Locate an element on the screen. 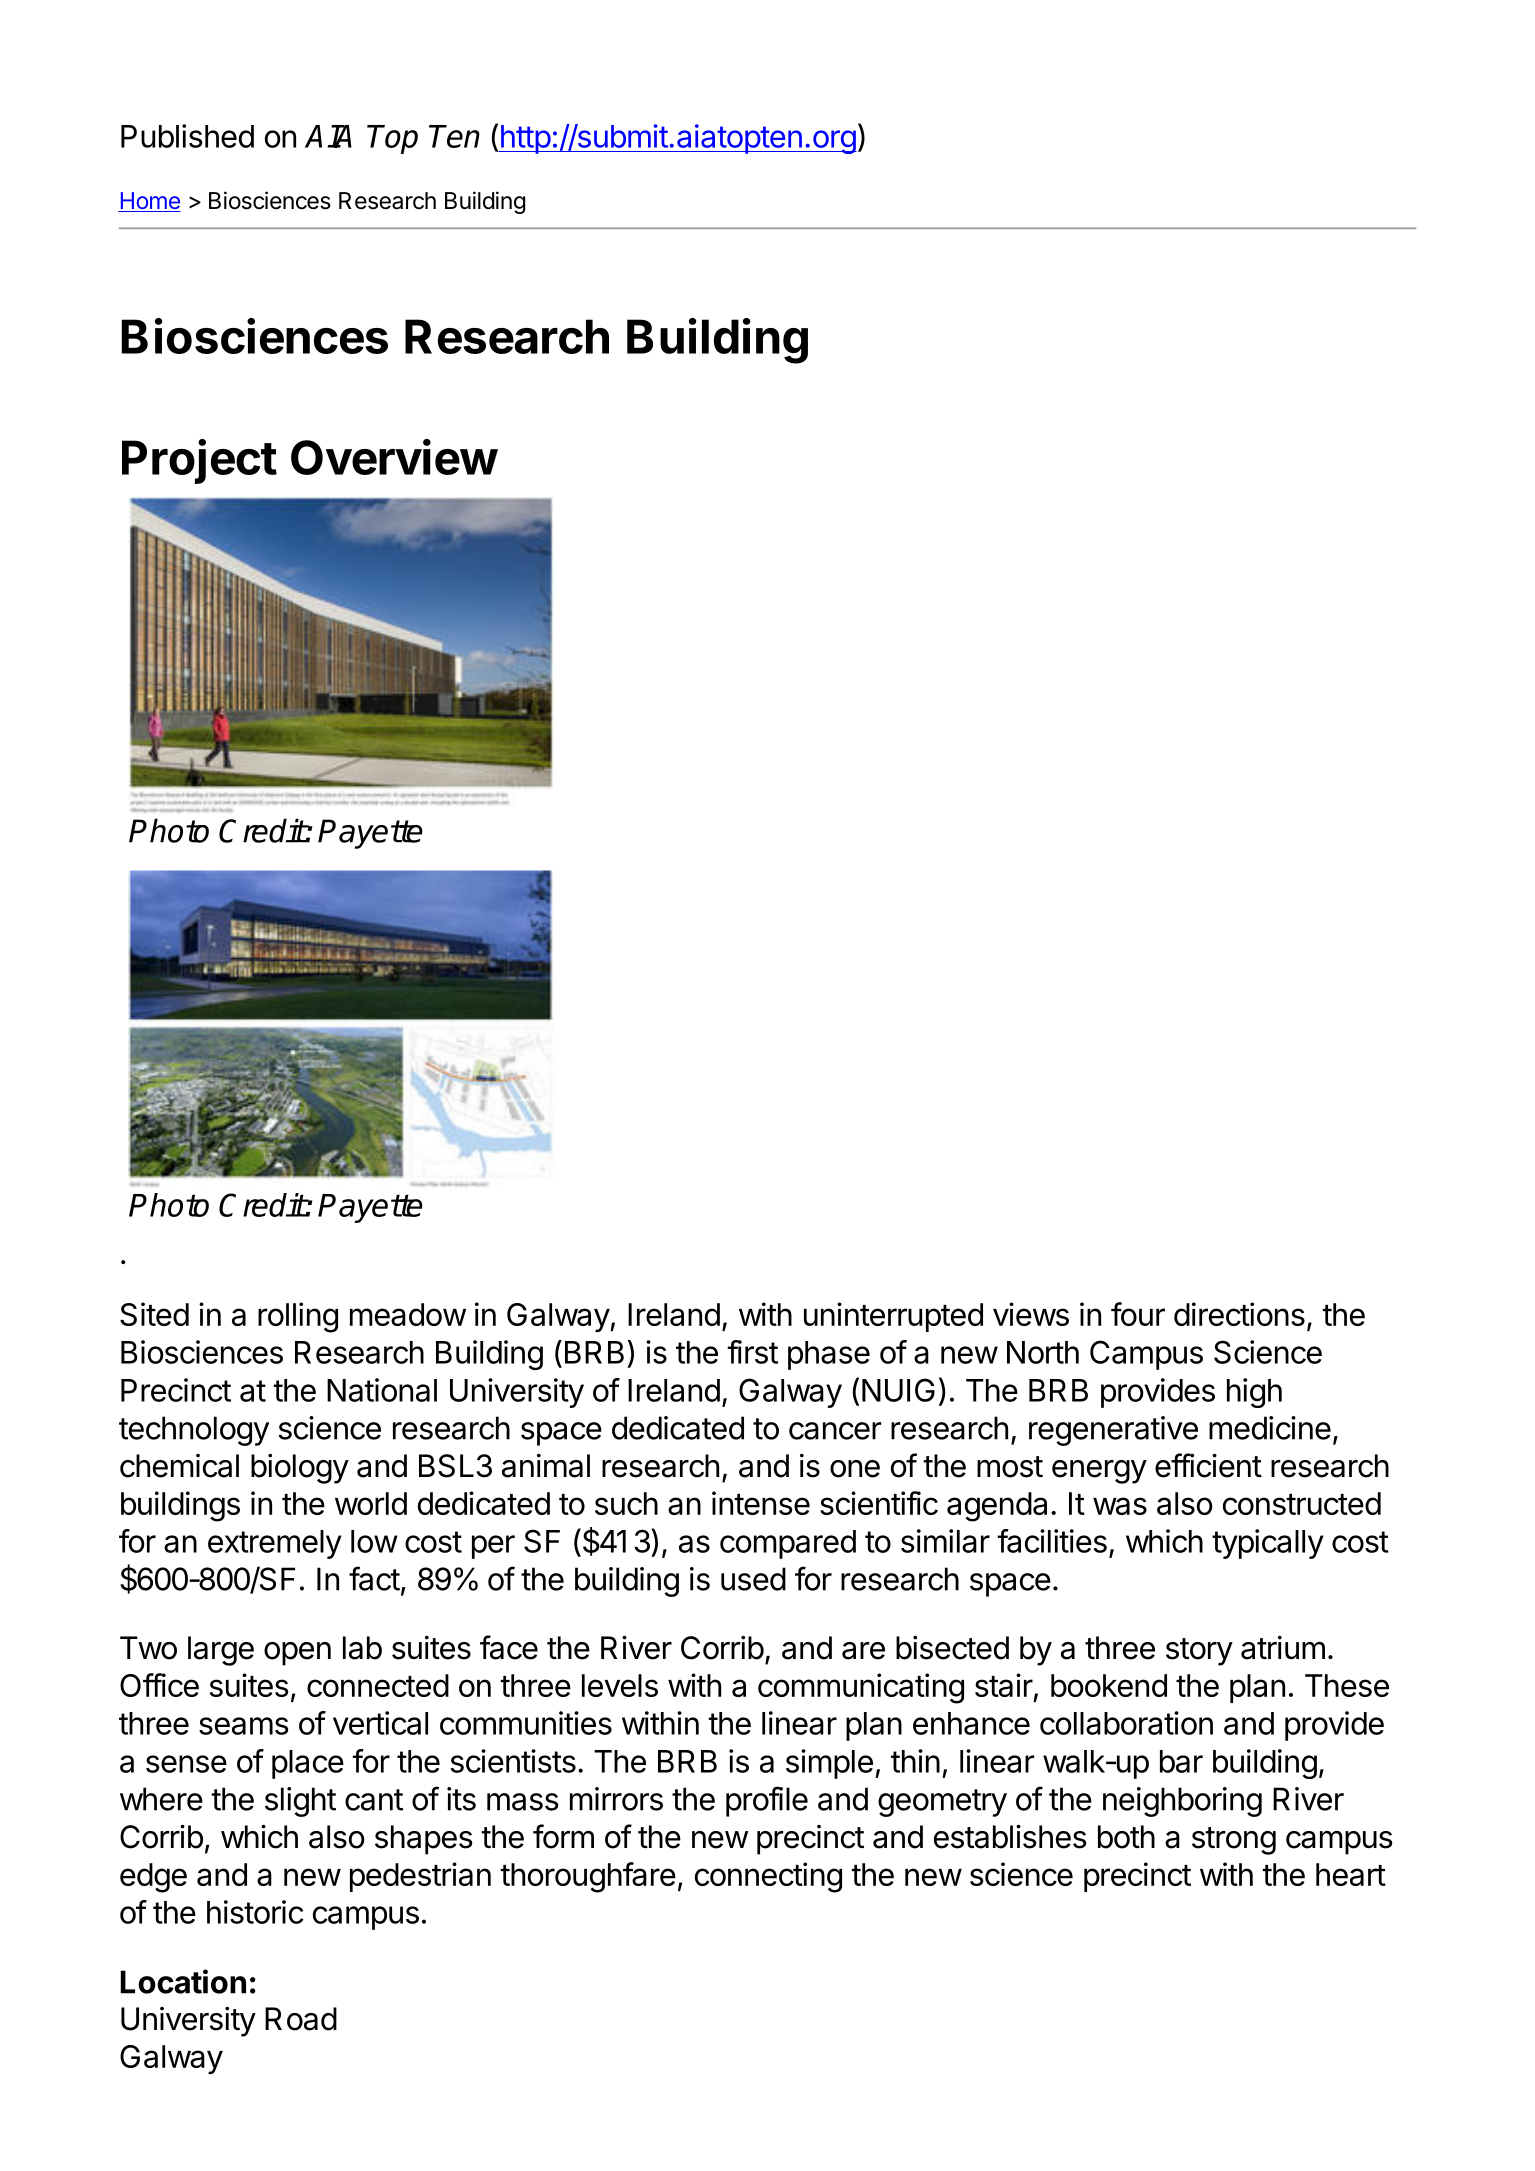 This screenshot has height=2171, width=1535. first is located at coordinates (752, 1352).
